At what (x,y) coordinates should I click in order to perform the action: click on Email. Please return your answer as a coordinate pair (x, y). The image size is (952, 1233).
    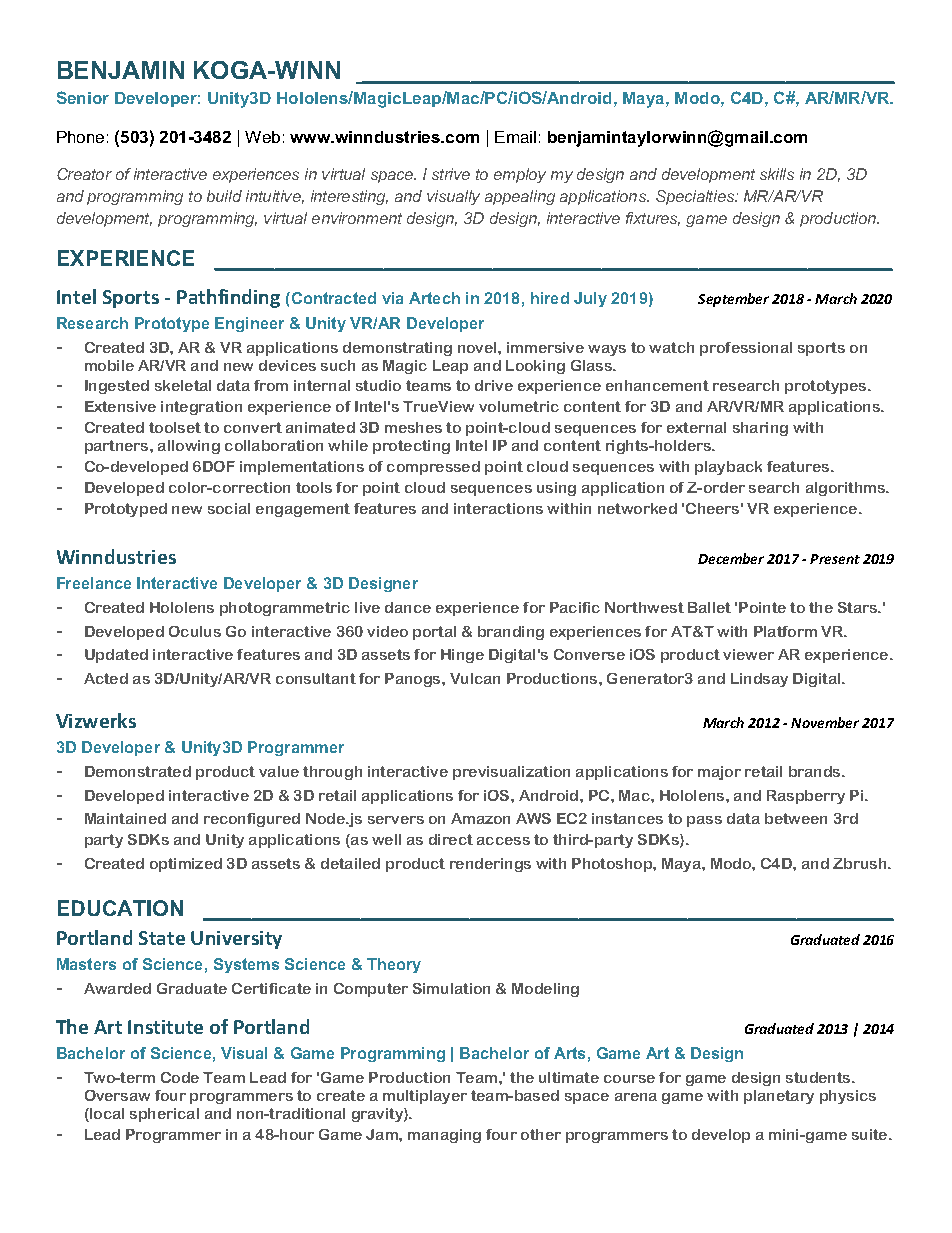
    Looking at the image, I should click on (515, 137).
